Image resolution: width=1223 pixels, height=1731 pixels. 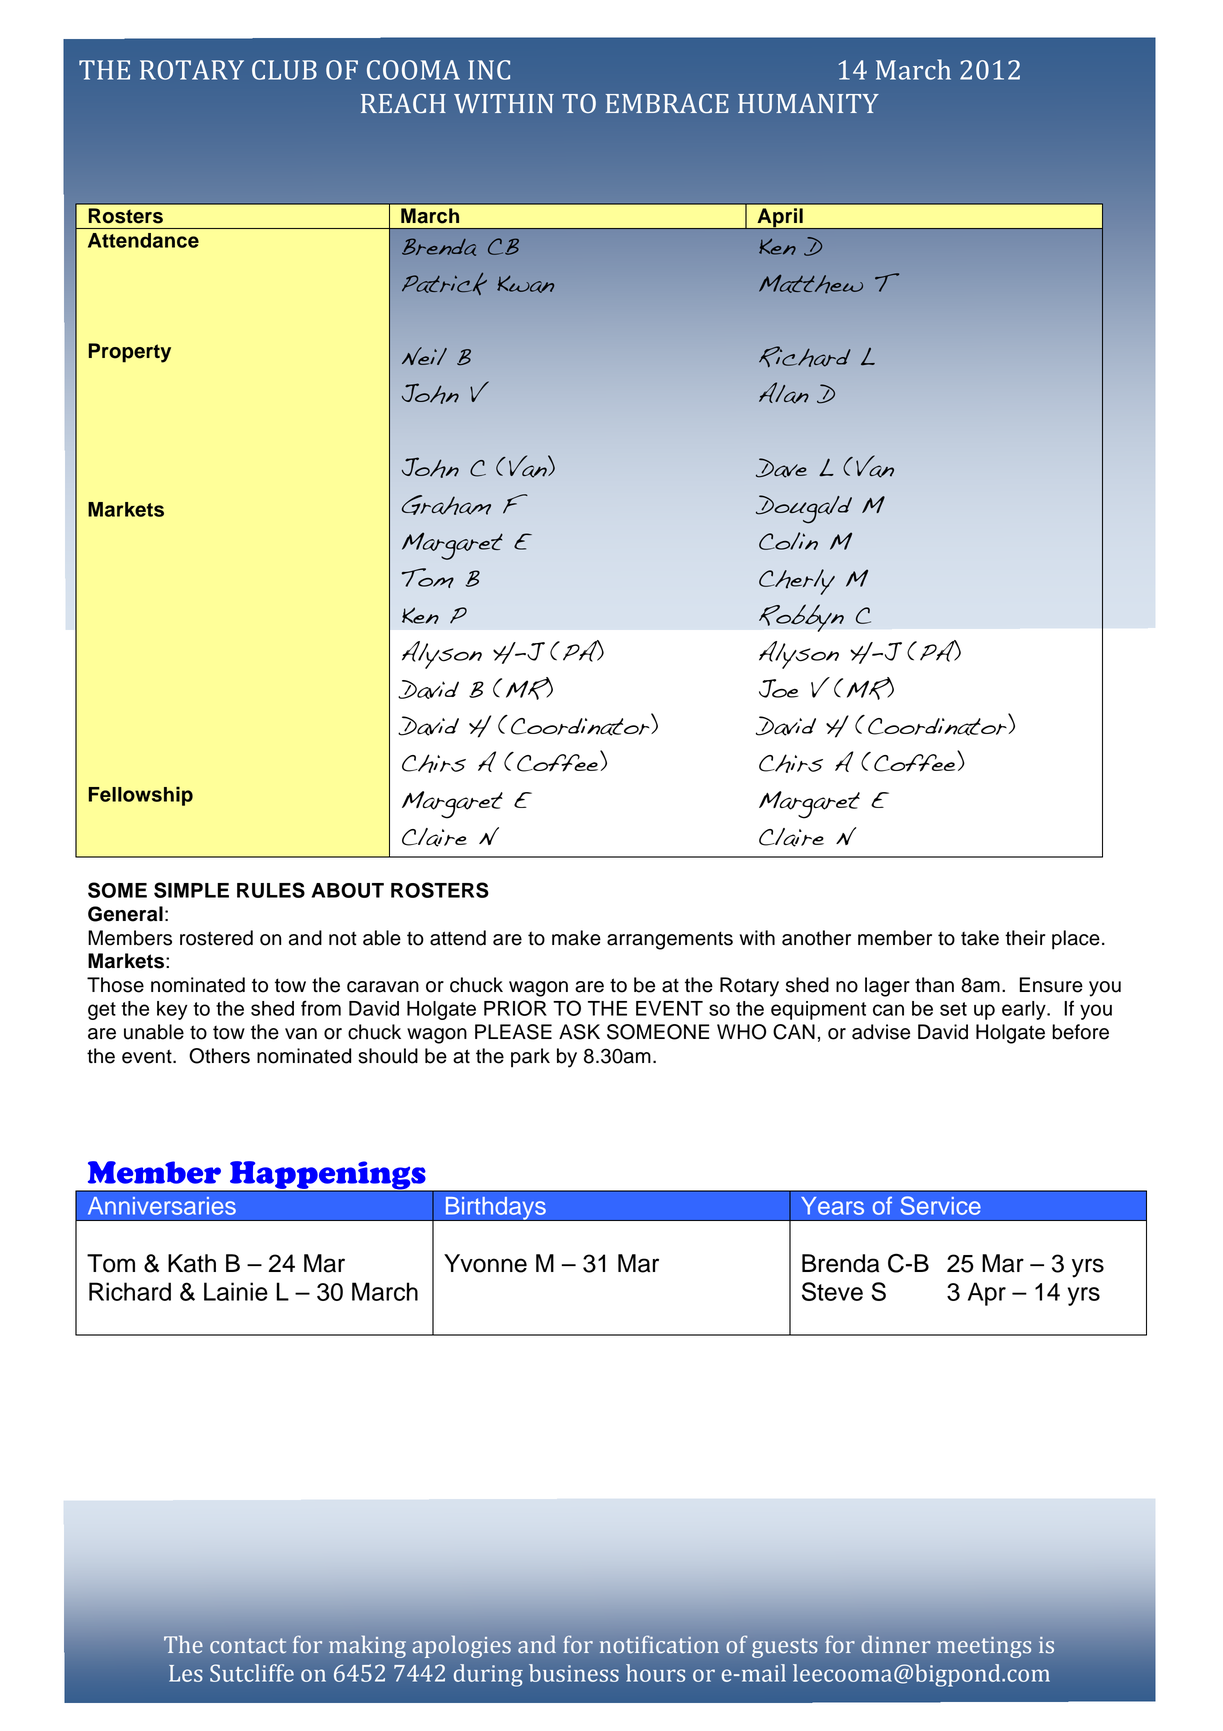 I want to click on key, so click(x=172, y=1010).
